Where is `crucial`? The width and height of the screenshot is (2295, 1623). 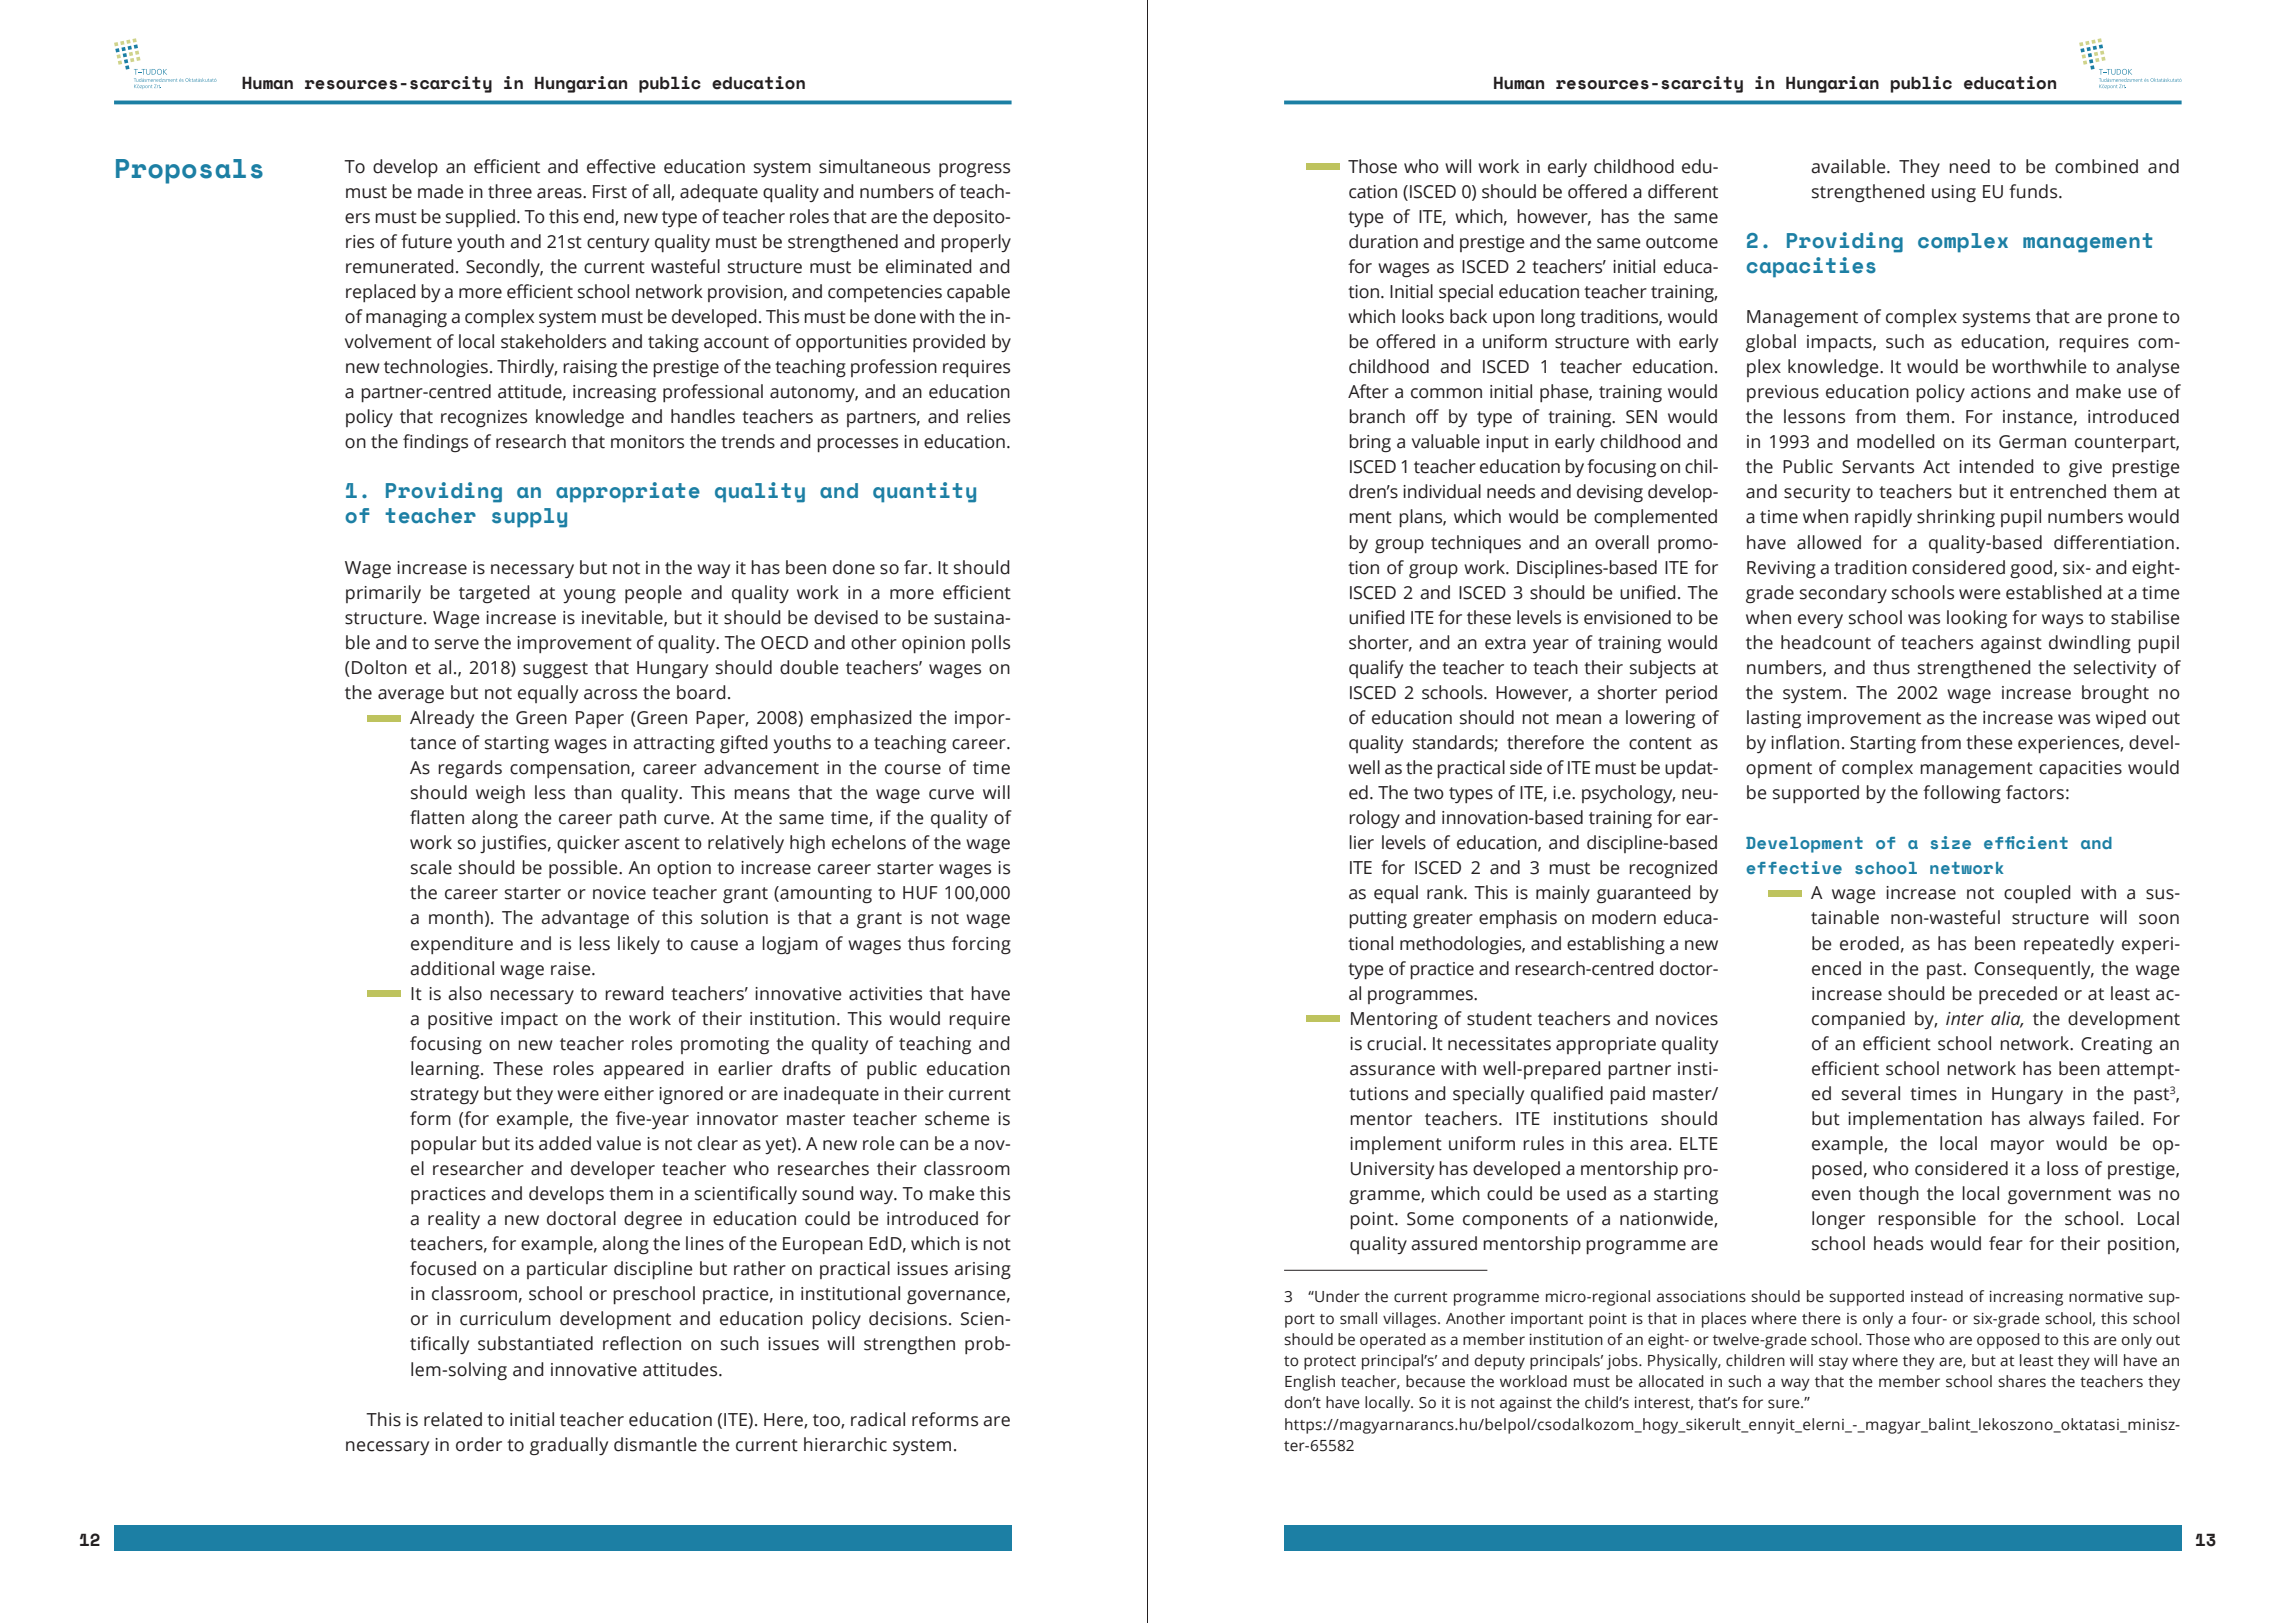 crucial is located at coordinates (1394, 1043).
